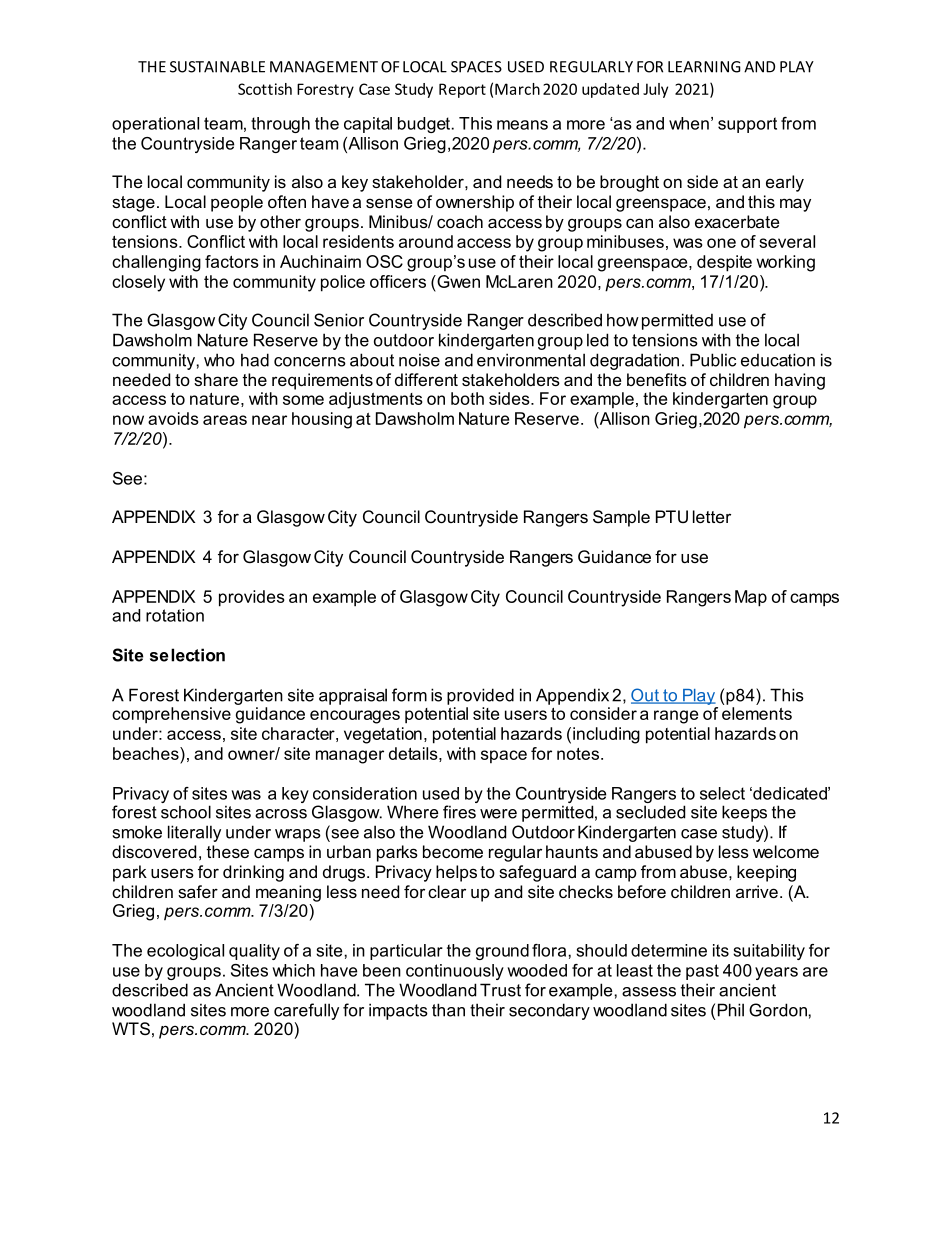 The image size is (952, 1233). What do you see at coordinates (704, 67) in the document?
I see `LEARNING` at bounding box center [704, 67].
